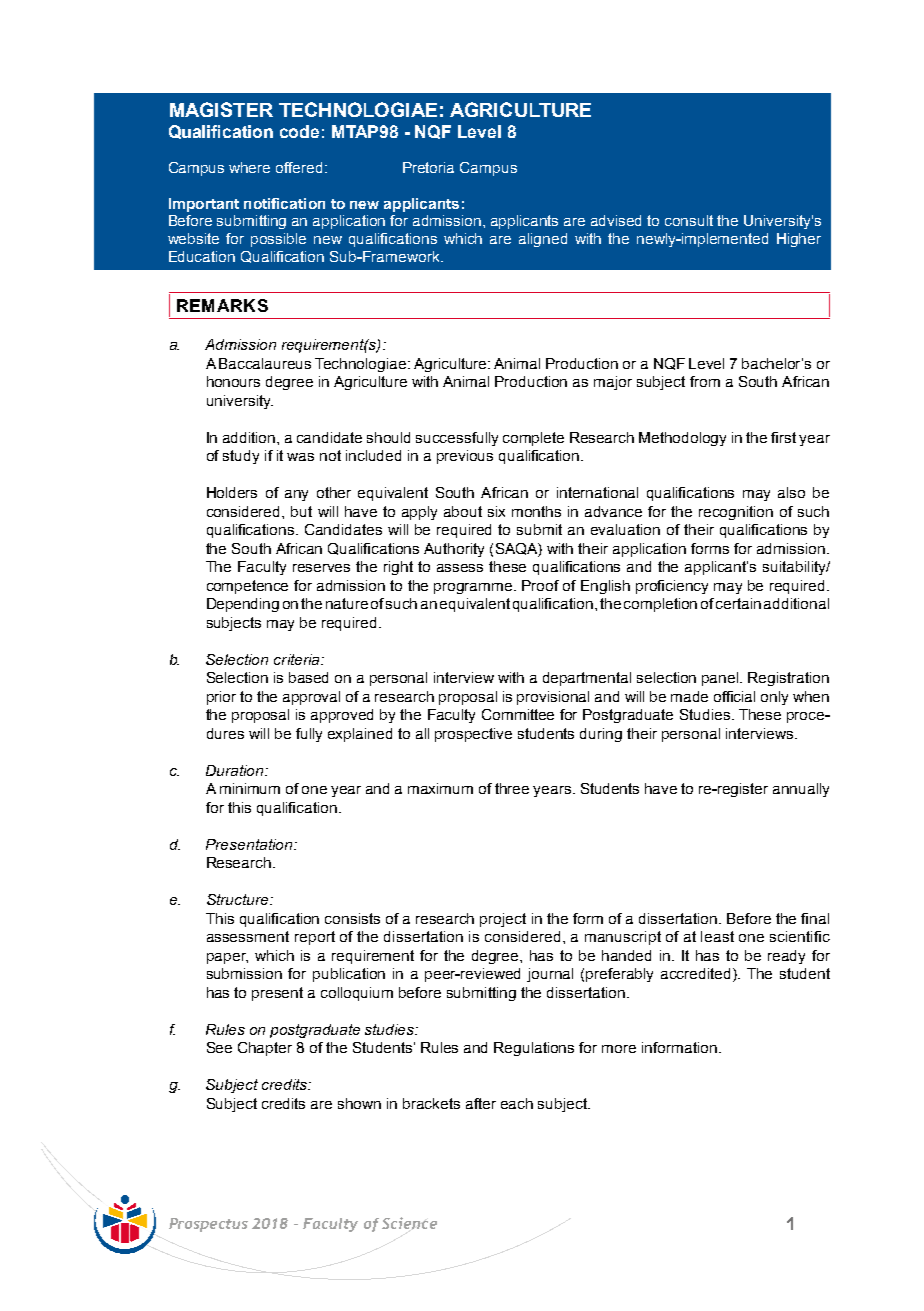 Image resolution: width=924 pixels, height=1311 pixels. What do you see at coordinates (533, 439) in the page?
I see `complete` at bounding box center [533, 439].
